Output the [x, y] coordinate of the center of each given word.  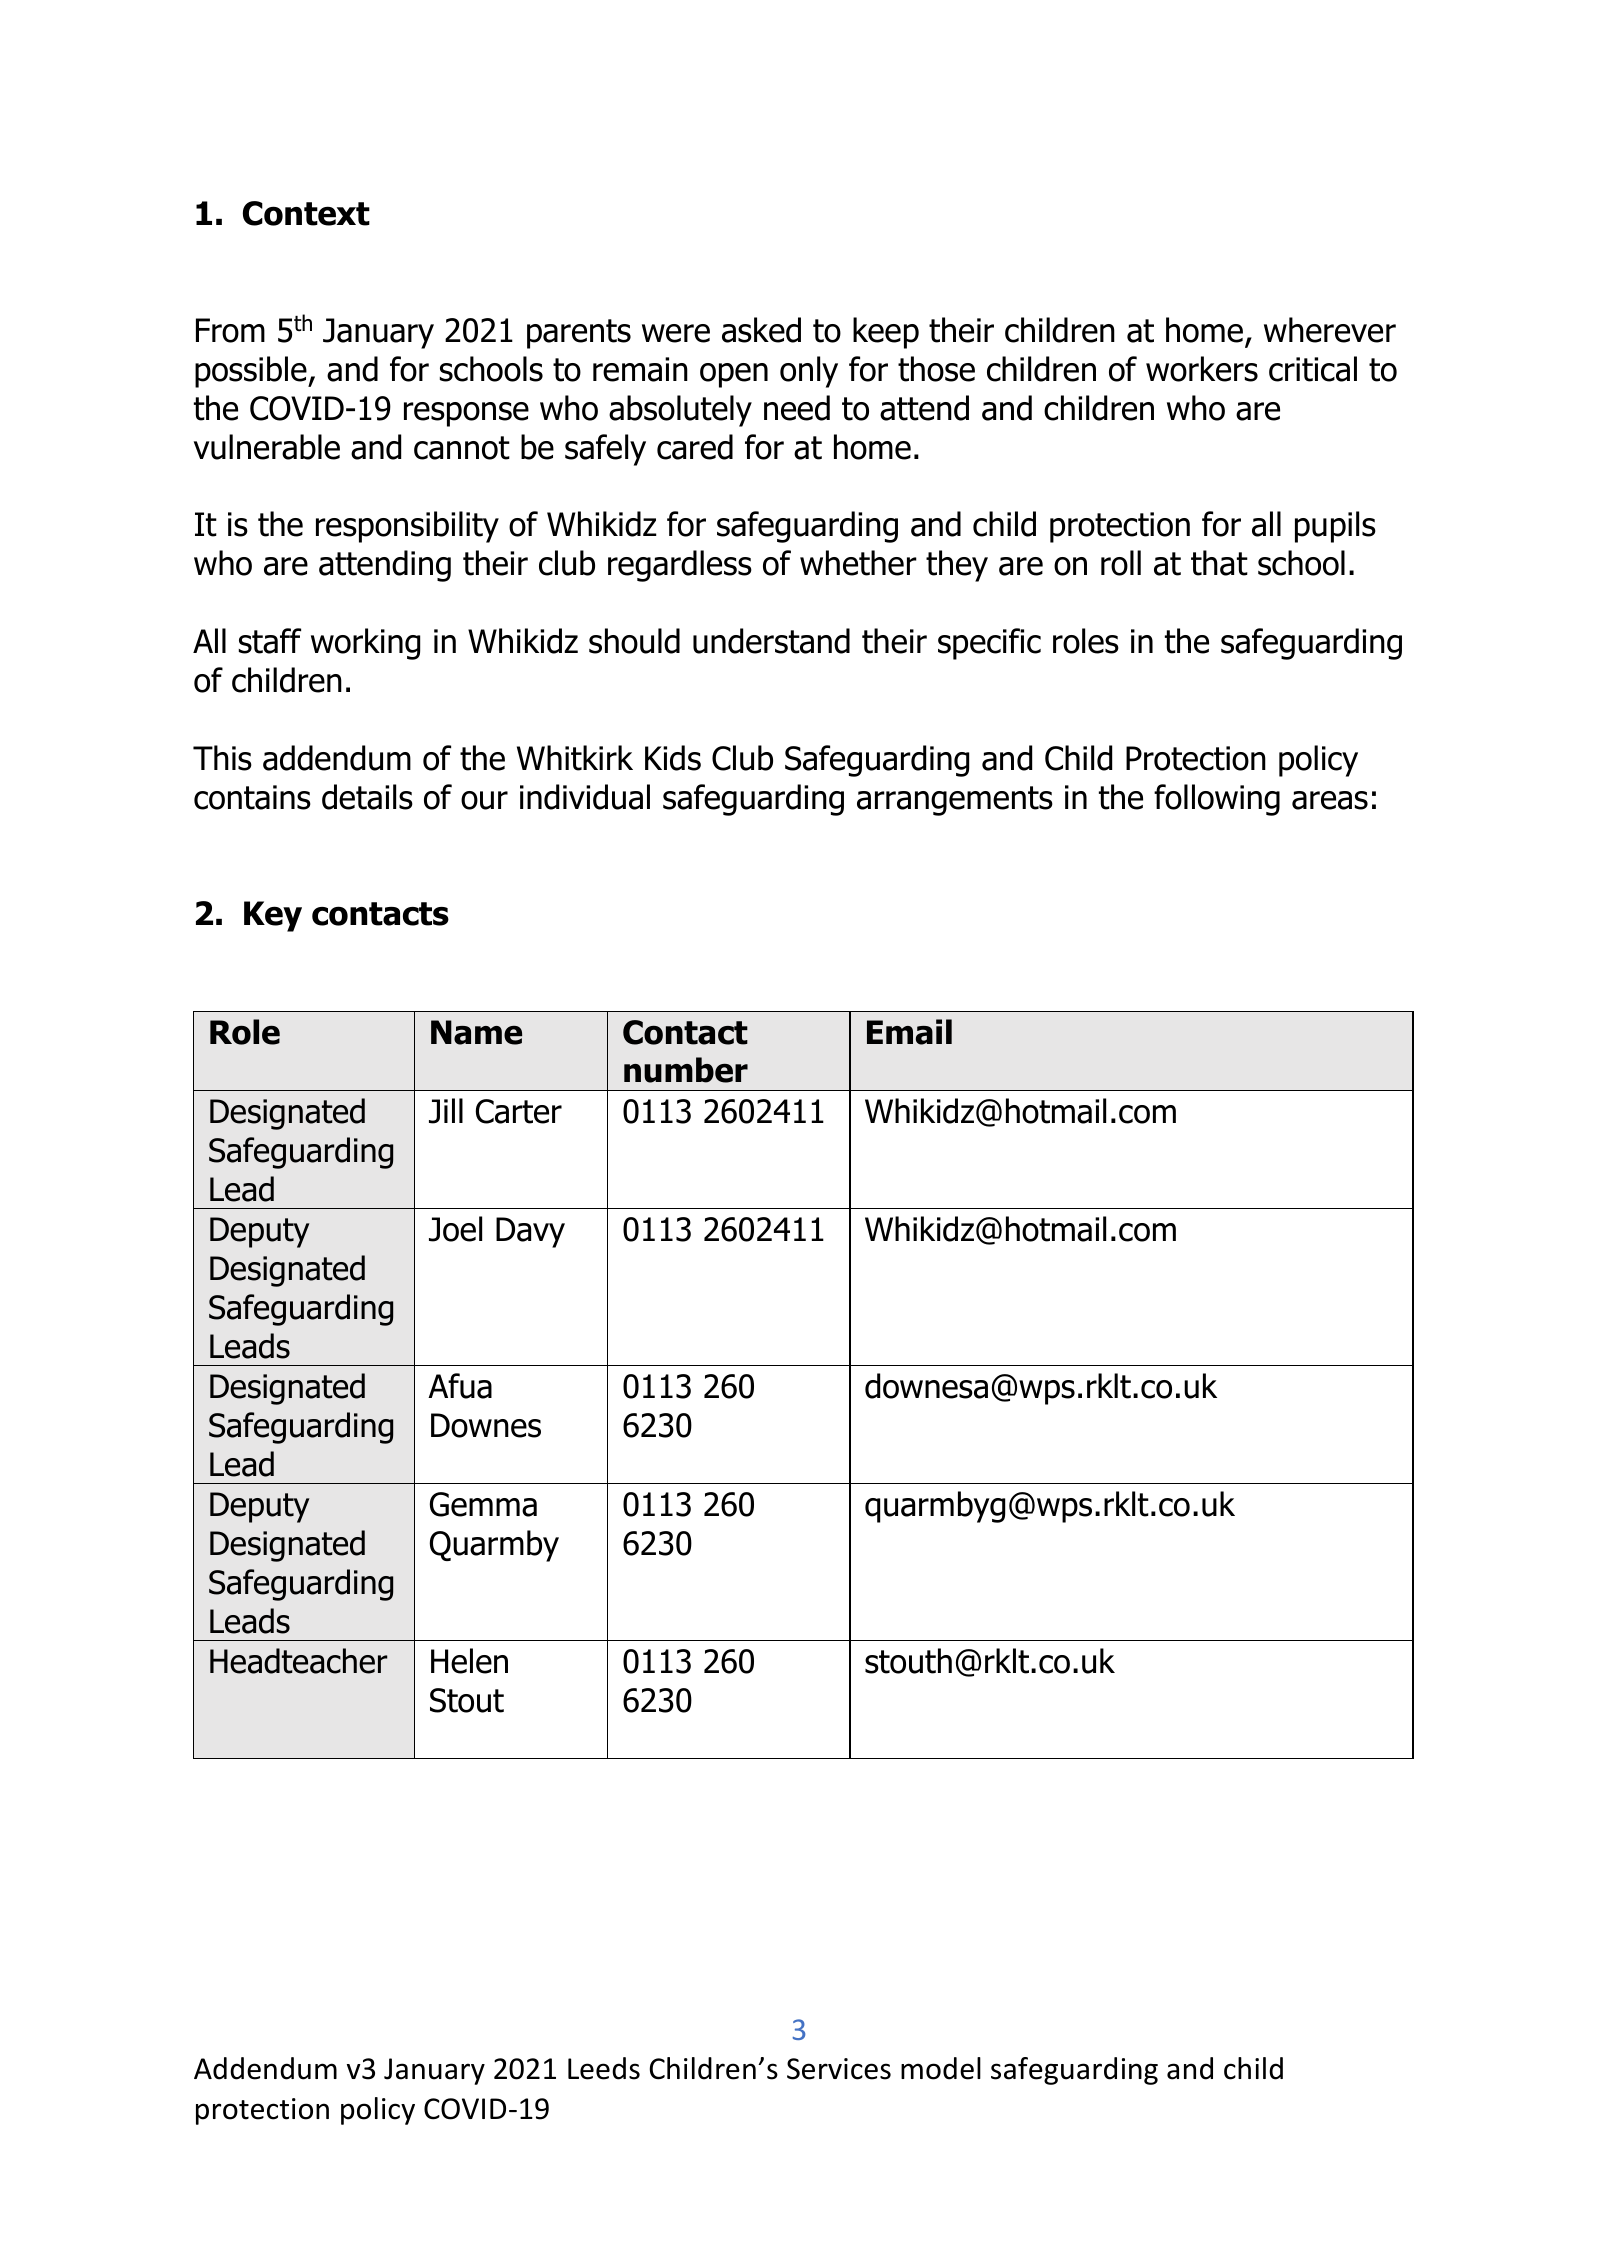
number [686, 1070]
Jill [446, 1111]
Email [909, 1032]
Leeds [604, 2068]
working [365, 644]
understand [771, 641]
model [941, 2068]
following [1217, 800]
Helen [469, 1661]
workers [1202, 369]
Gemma [483, 1504]
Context [306, 213]
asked [761, 330]
